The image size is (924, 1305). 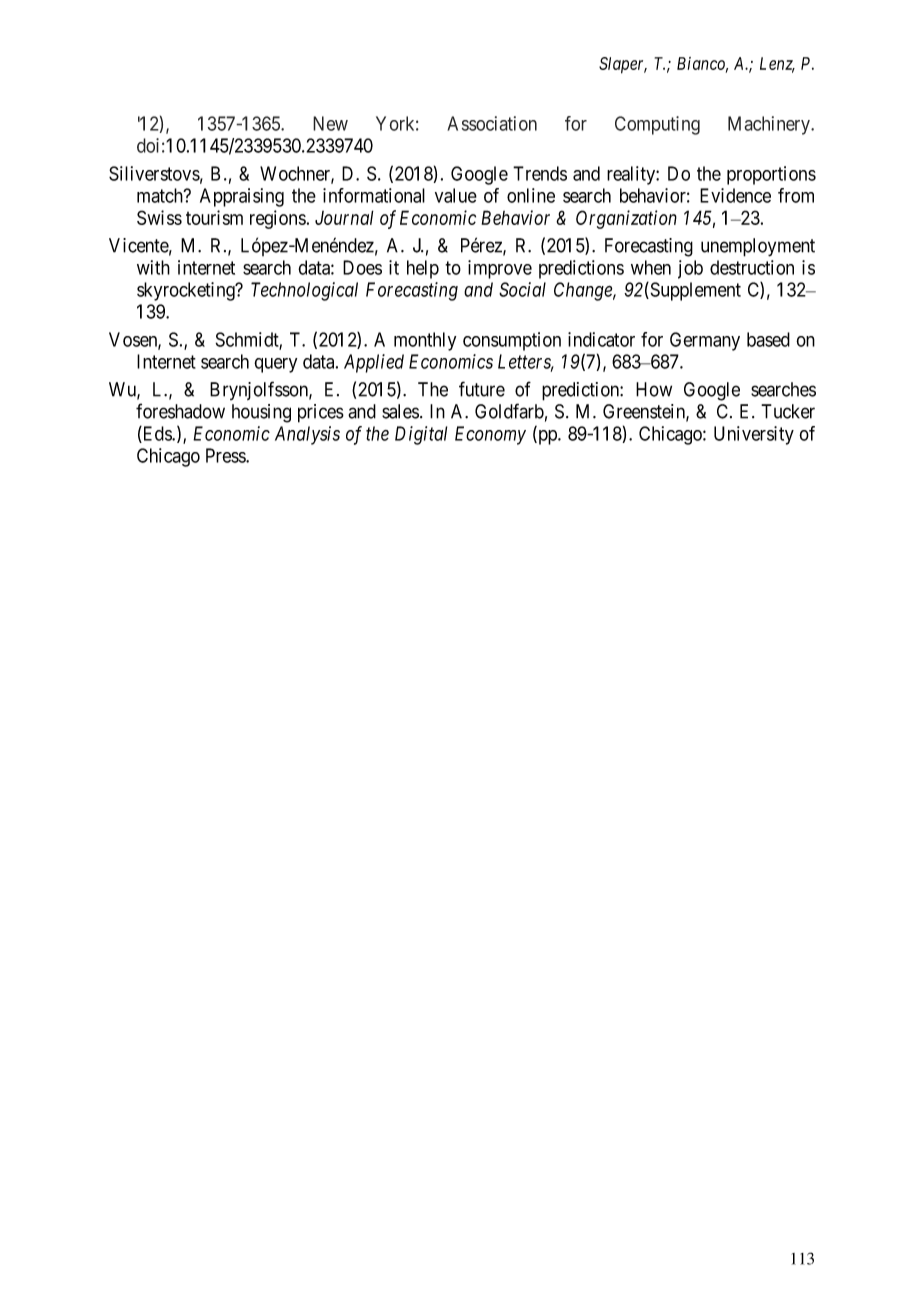 I want to click on Economy, so click(x=490, y=435).
